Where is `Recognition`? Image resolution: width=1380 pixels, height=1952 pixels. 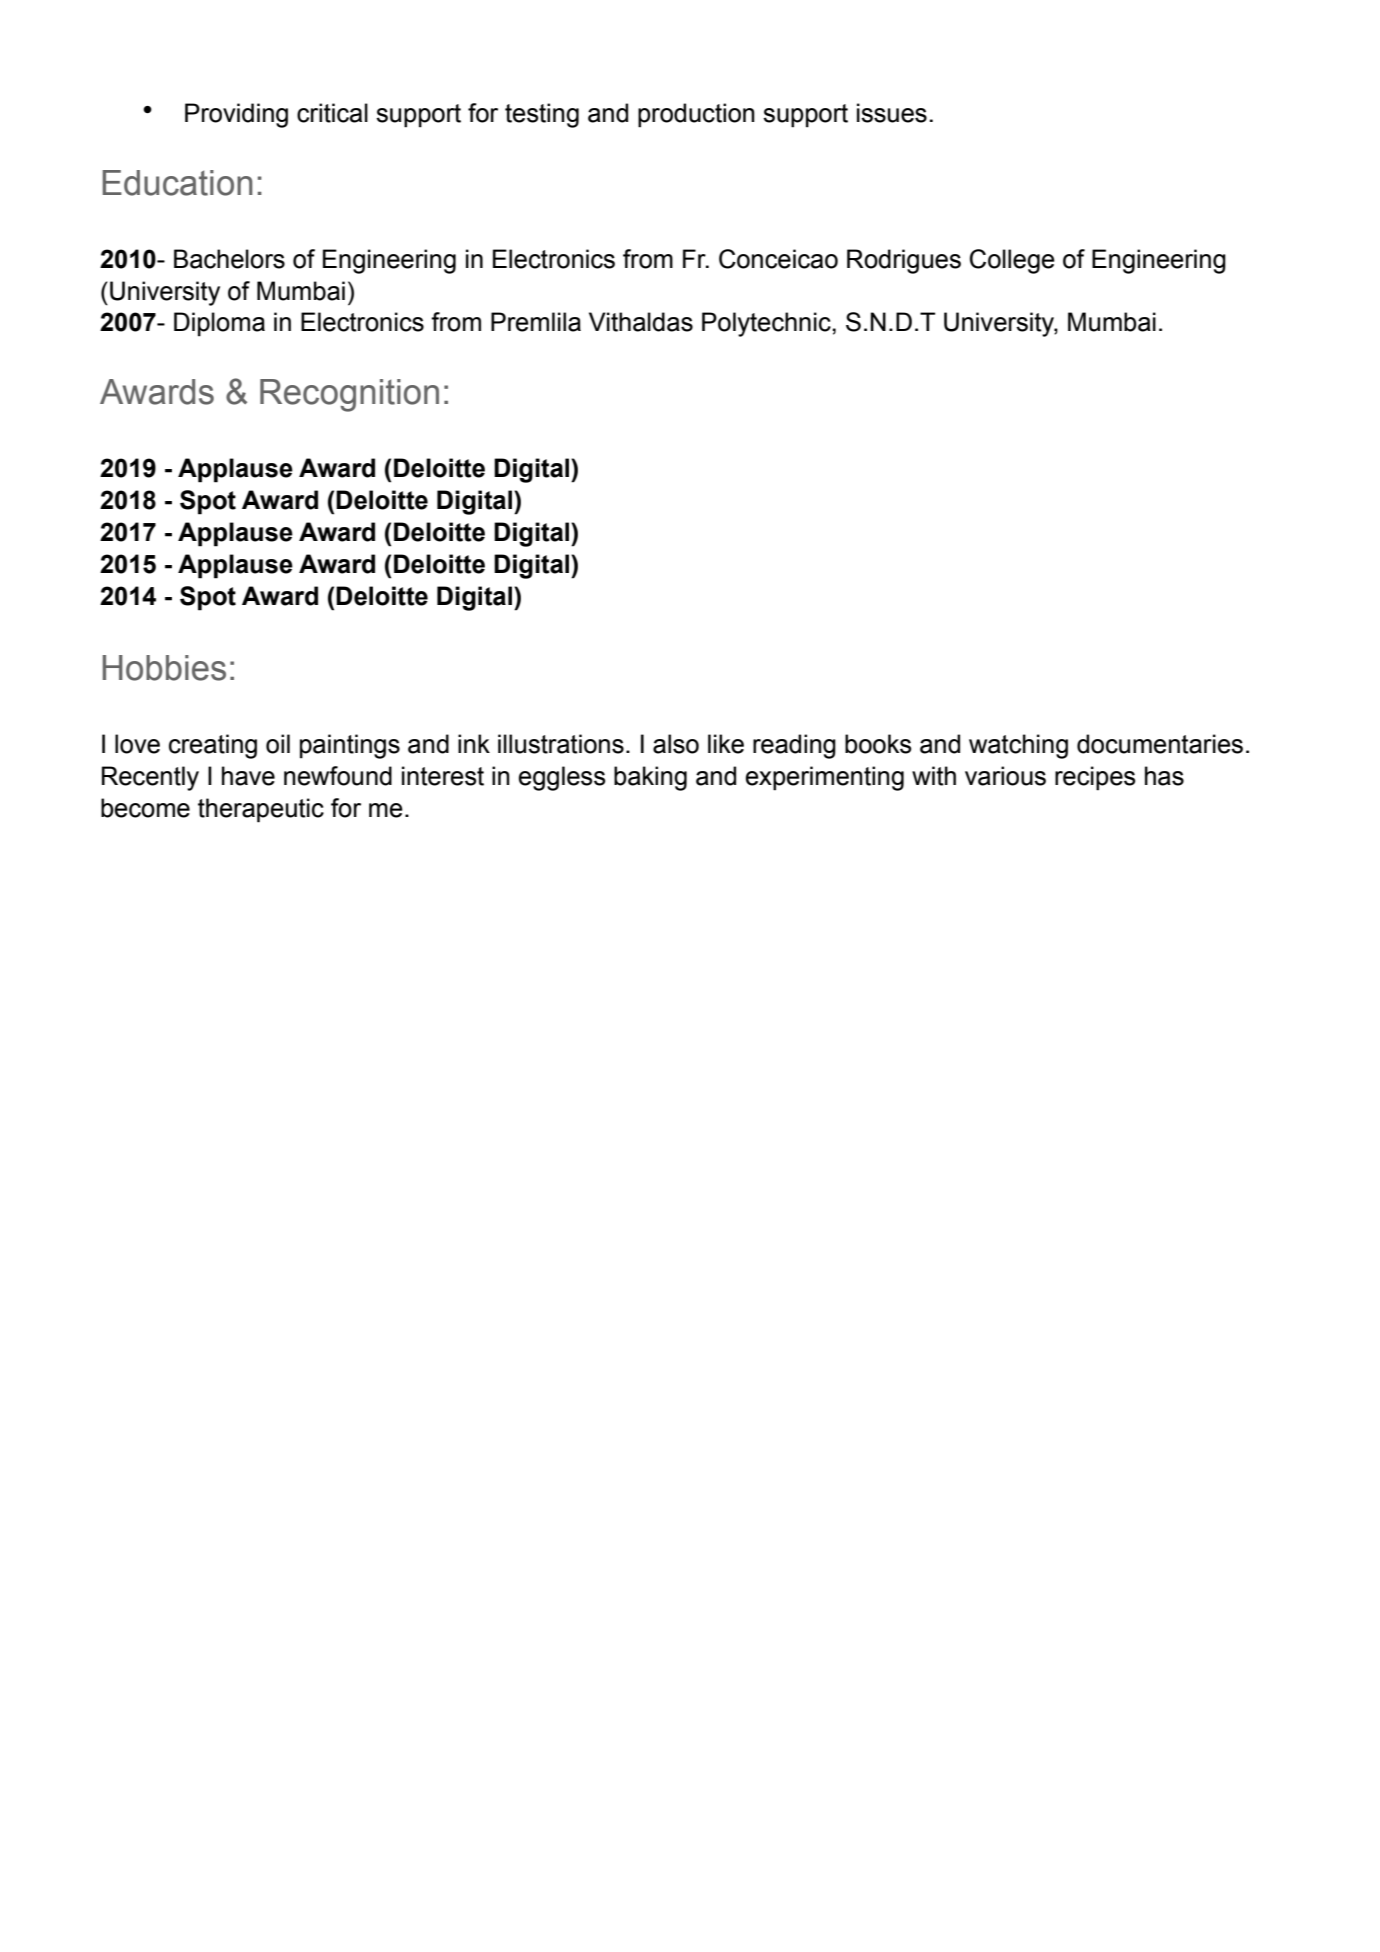 Recognition is located at coordinates (349, 395).
